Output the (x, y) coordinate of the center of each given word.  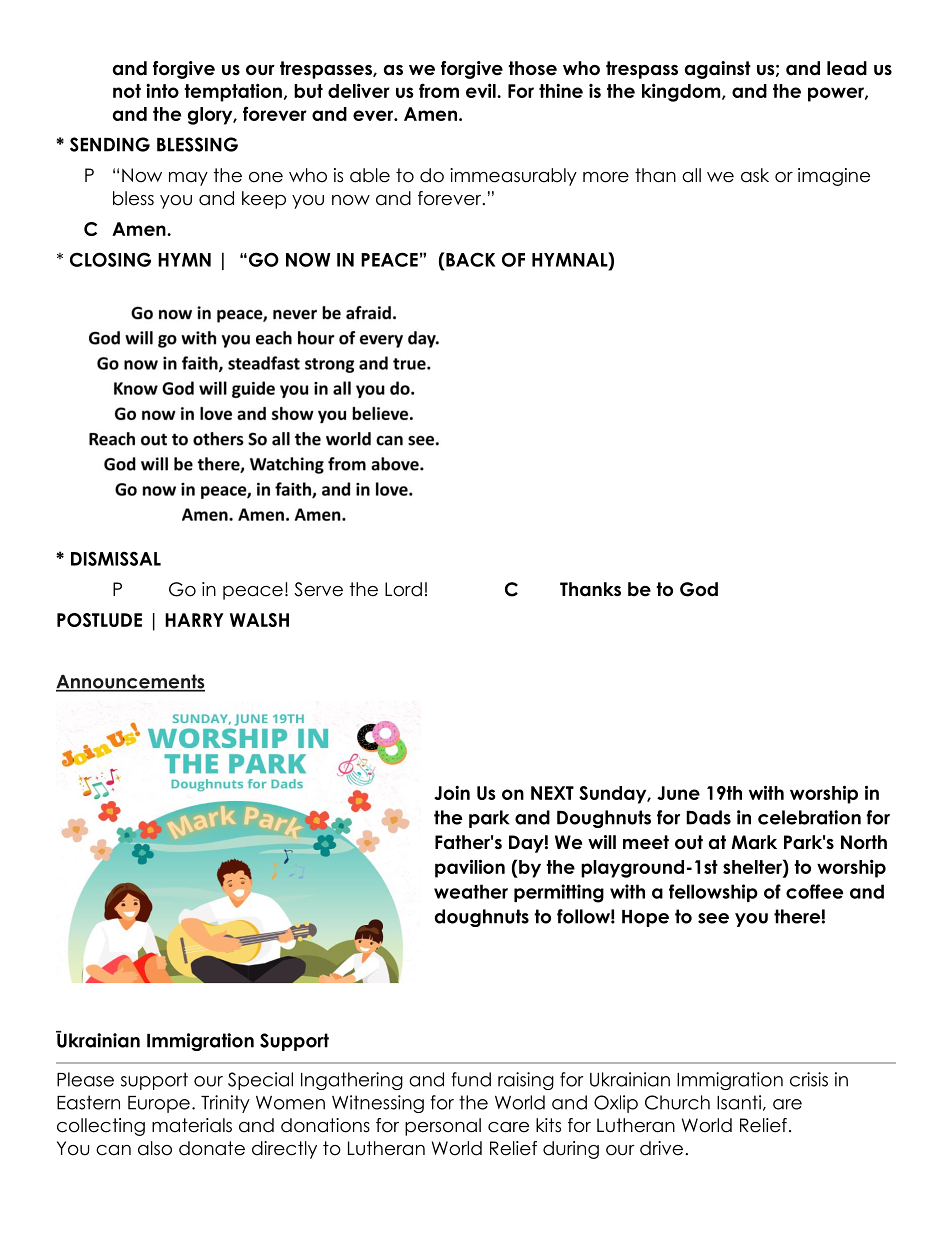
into (162, 90)
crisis (809, 1079)
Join (452, 792)
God (699, 589)
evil (482, 90)
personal (443, 1127)
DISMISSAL (116, 558)
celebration (809, 817)
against (718, 70)
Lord (403, 589)
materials (192, 1125)
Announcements (130, 682)
